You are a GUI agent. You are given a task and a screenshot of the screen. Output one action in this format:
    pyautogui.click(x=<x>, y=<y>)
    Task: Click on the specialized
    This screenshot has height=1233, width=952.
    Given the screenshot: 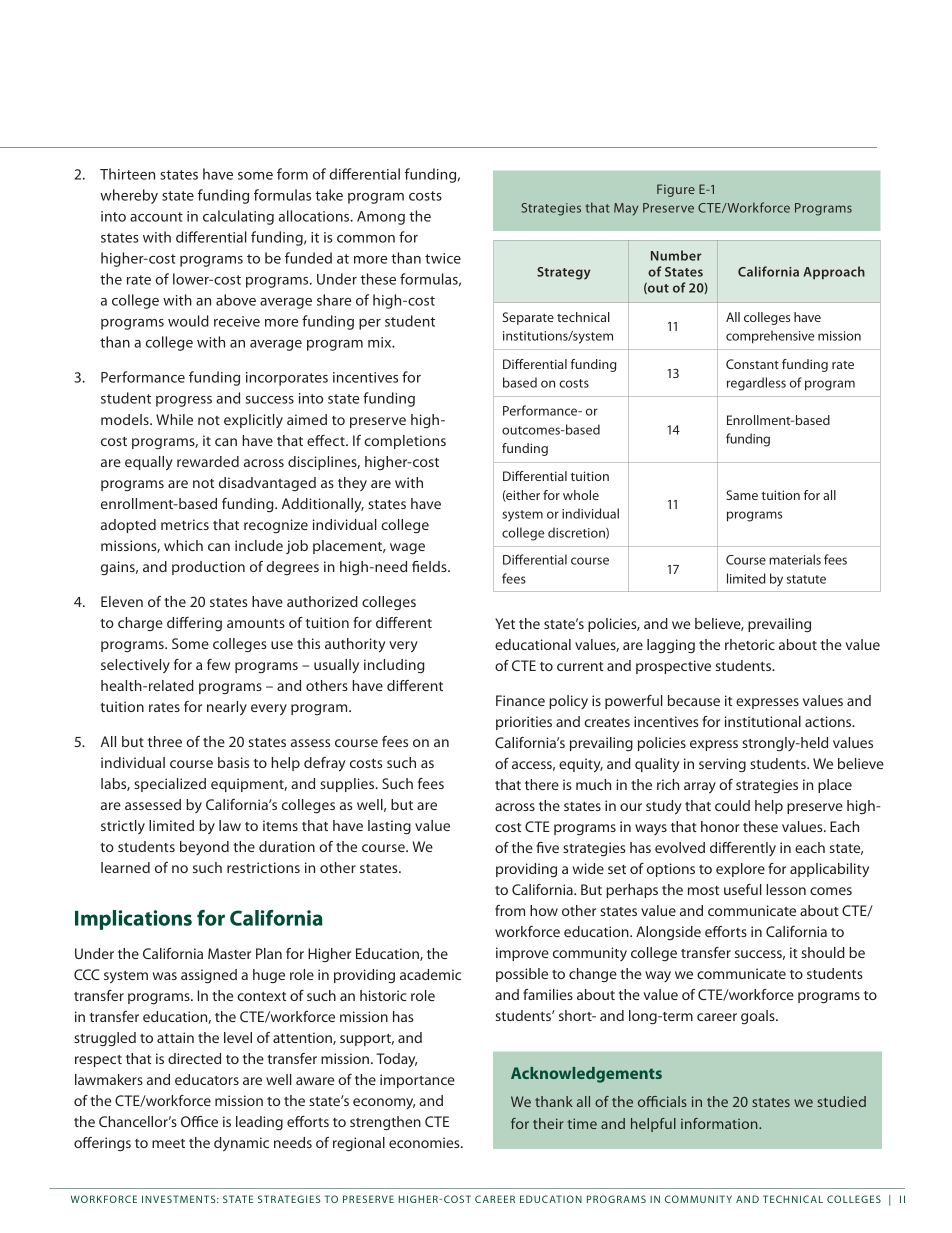 What is the action you would take?
    pyautogui.click(x=170, y=785)
